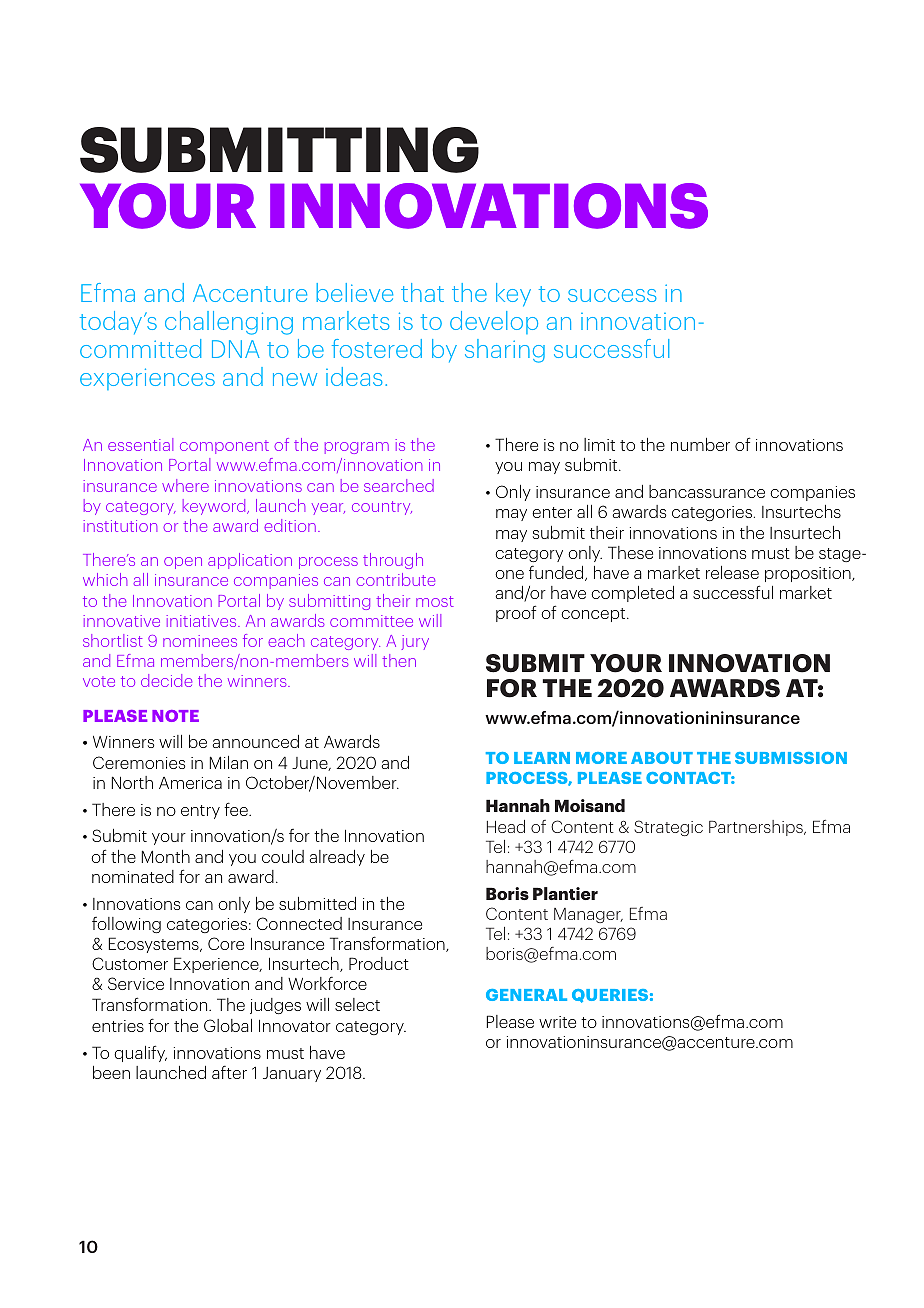 The height and width of the screenshot is (1308, 924). Describe the element at coordinates (506, 826) in the screenshot. I see `Head` at that location.
